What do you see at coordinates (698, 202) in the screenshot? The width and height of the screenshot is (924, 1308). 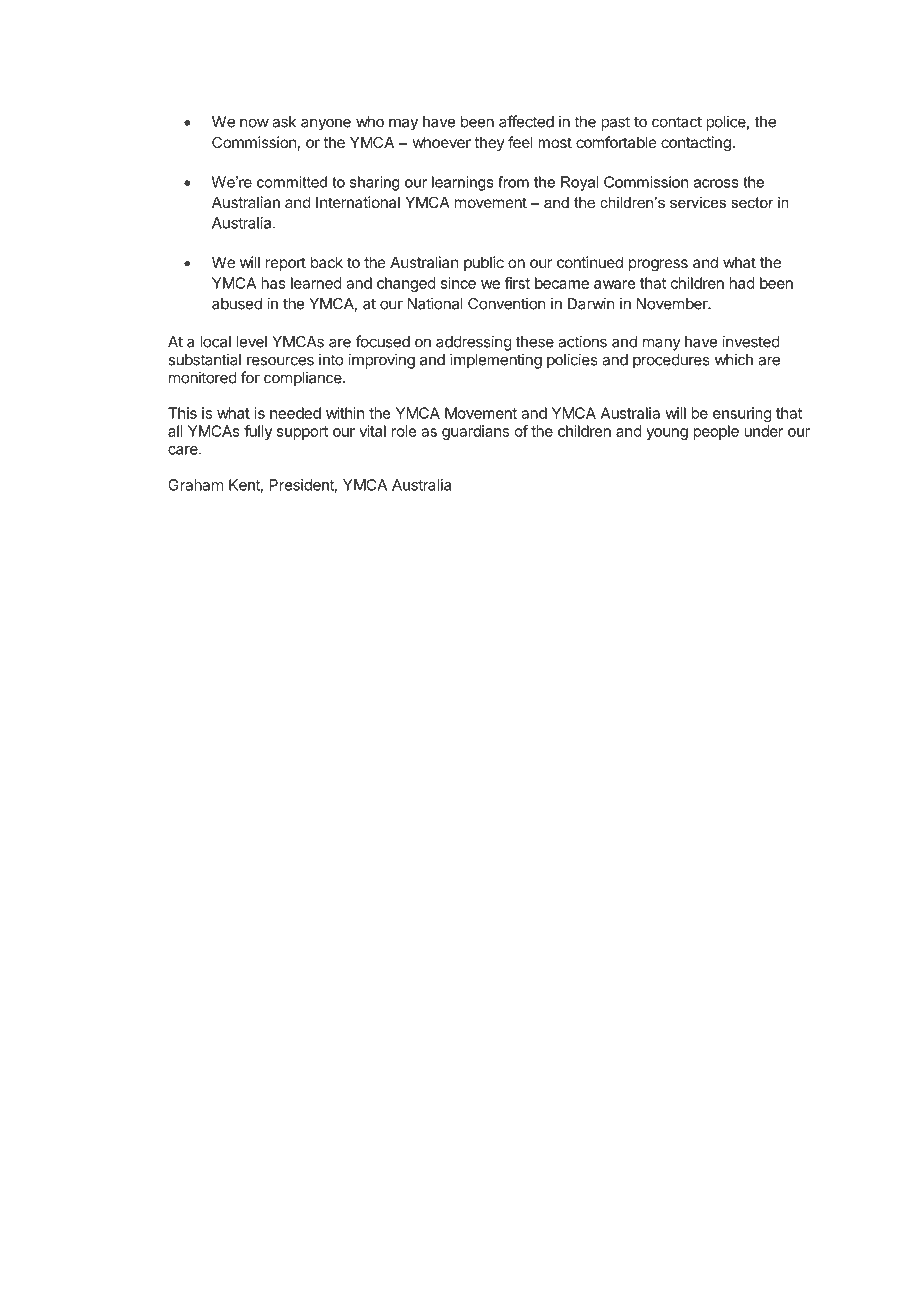 I see `services` at bounding box center [698, 202].
